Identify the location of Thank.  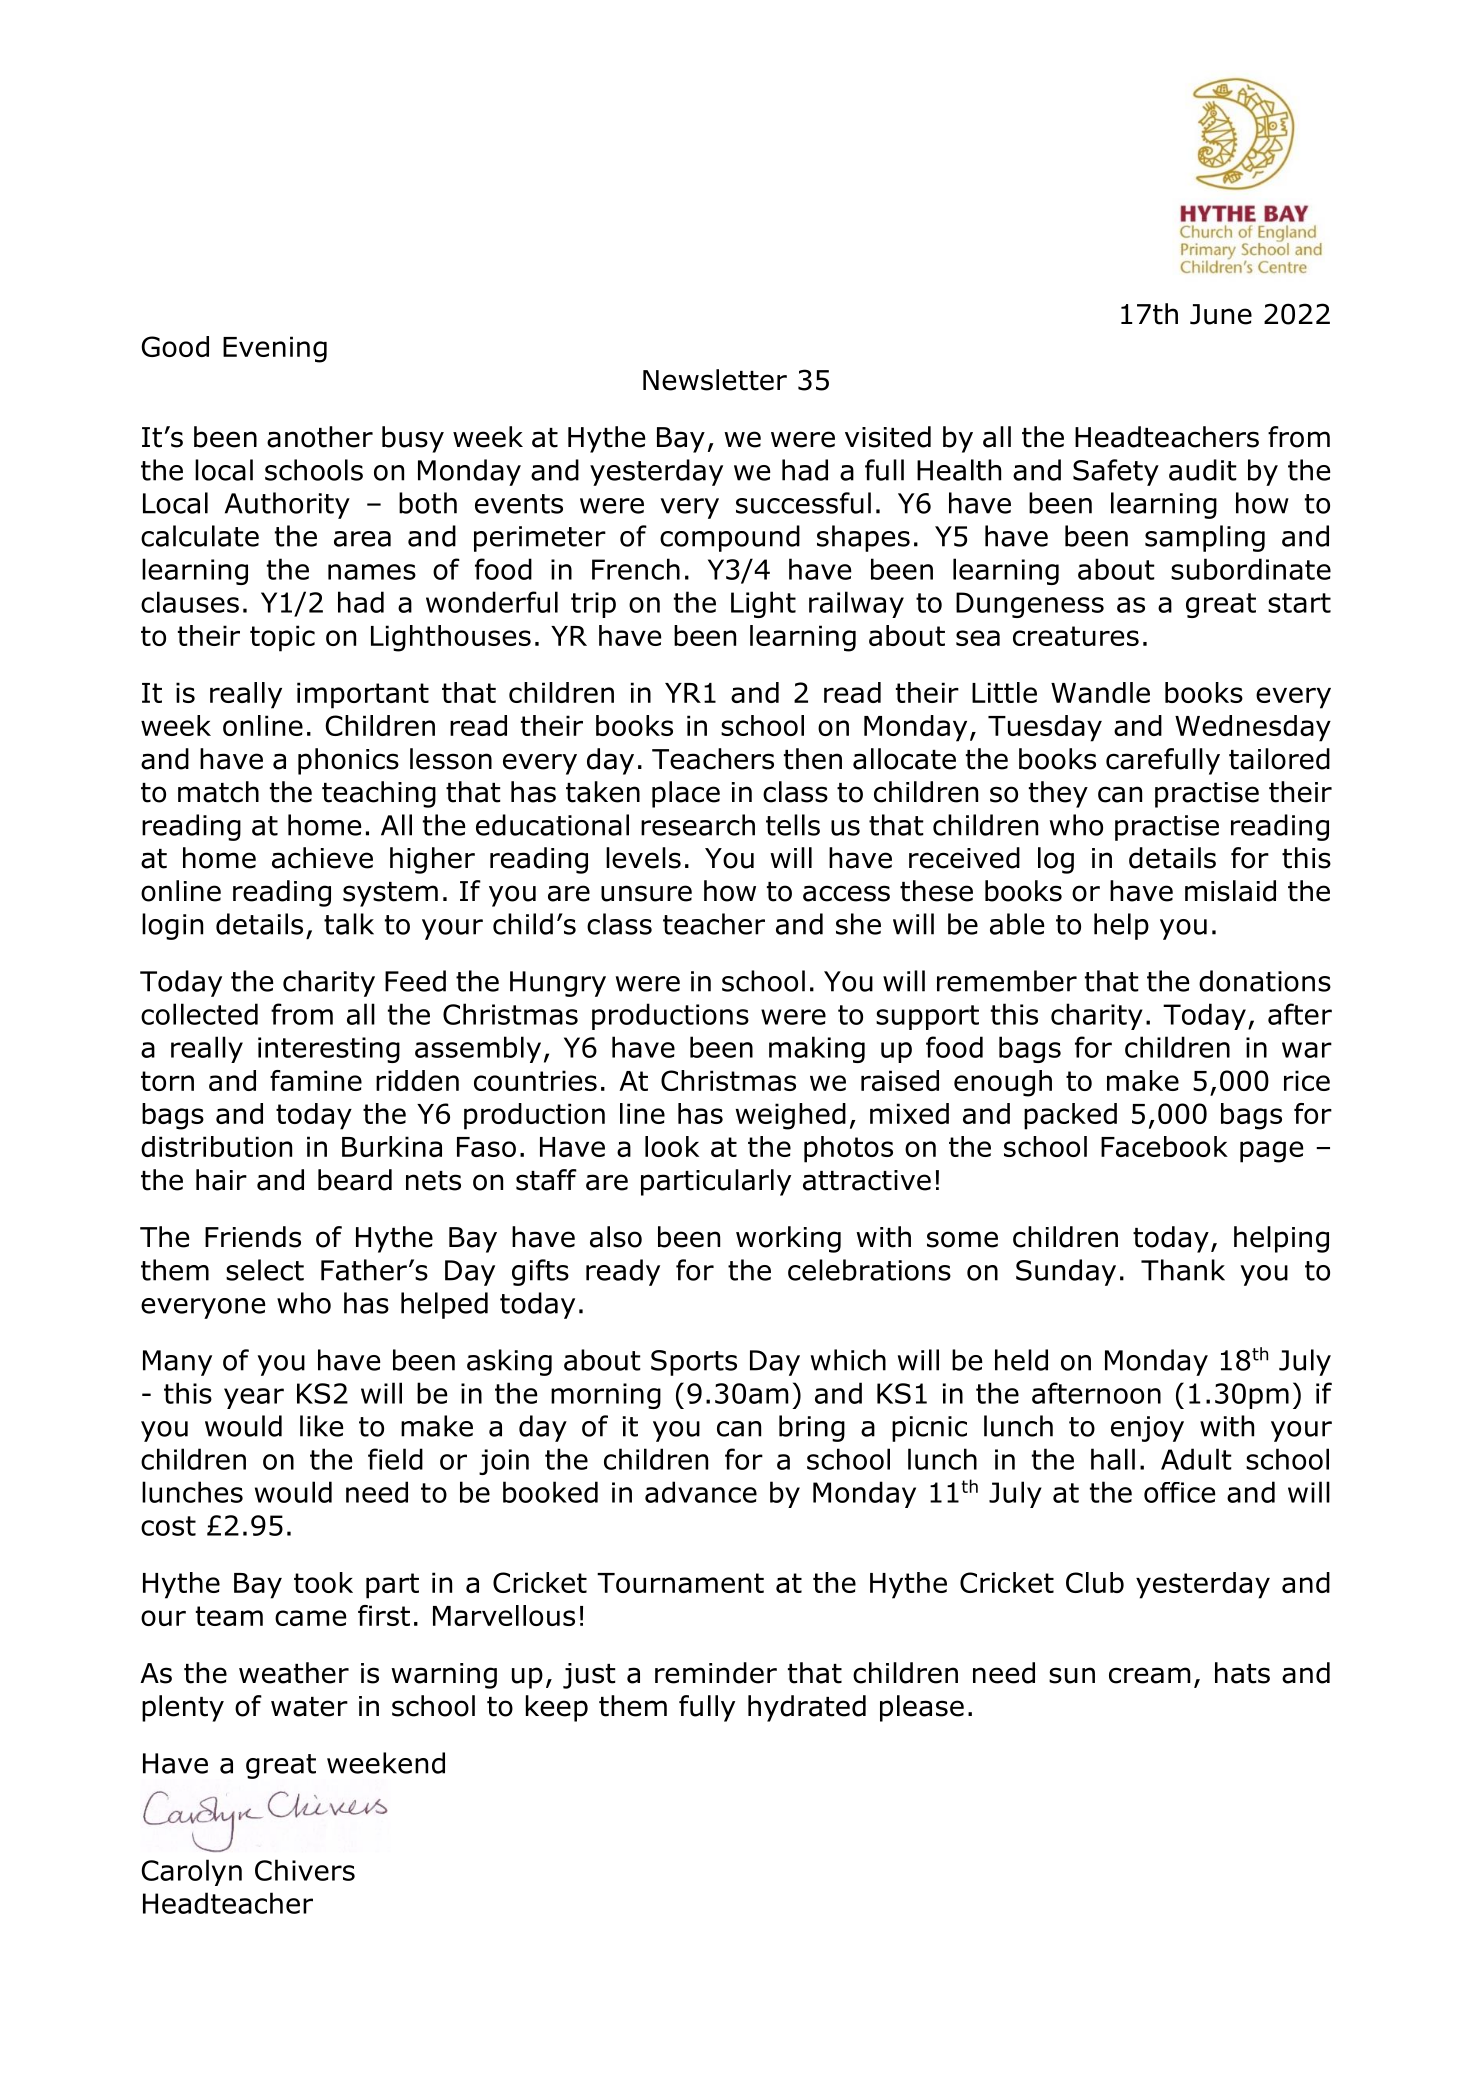
(1183, 1270).
